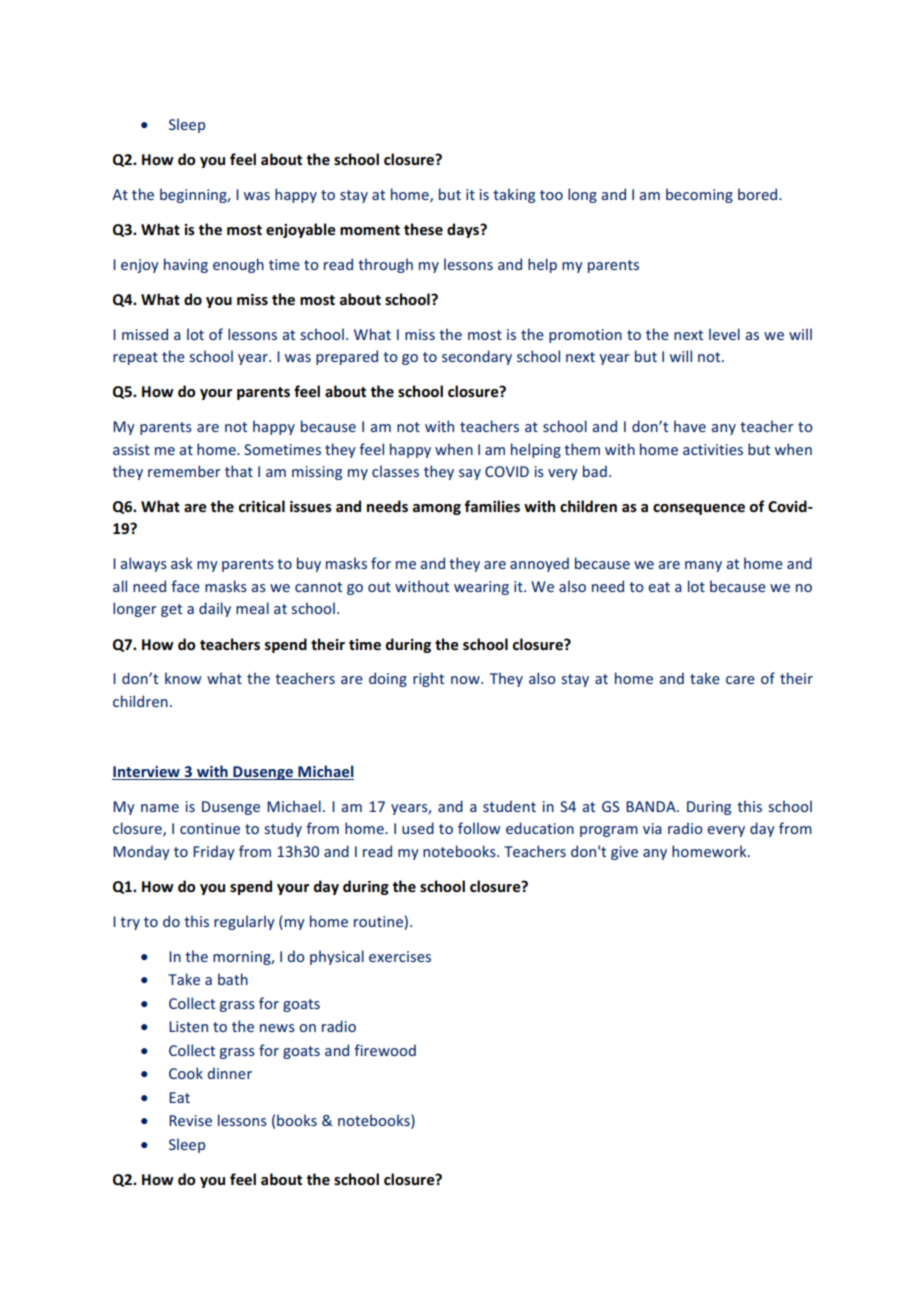 This document has width=924, height=1308. What do you see at coordinates (423, 229) in the document?
I see `these` at bounding box center [423, 229].
